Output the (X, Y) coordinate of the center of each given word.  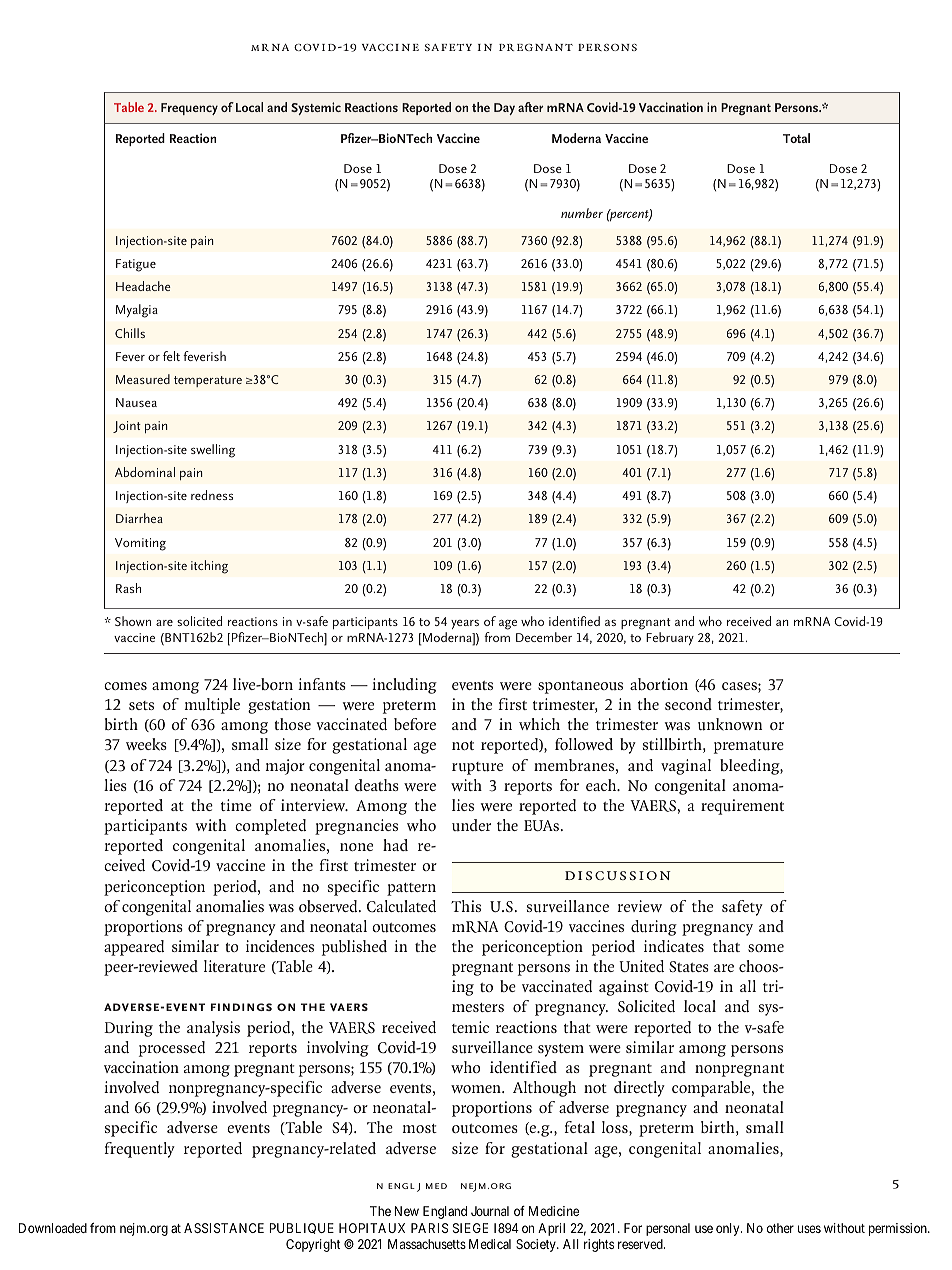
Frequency (189, 109)
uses (809, 1229)
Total (796, 138)
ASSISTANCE (224, 1228)
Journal (490, 1211)
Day (504, 109)
